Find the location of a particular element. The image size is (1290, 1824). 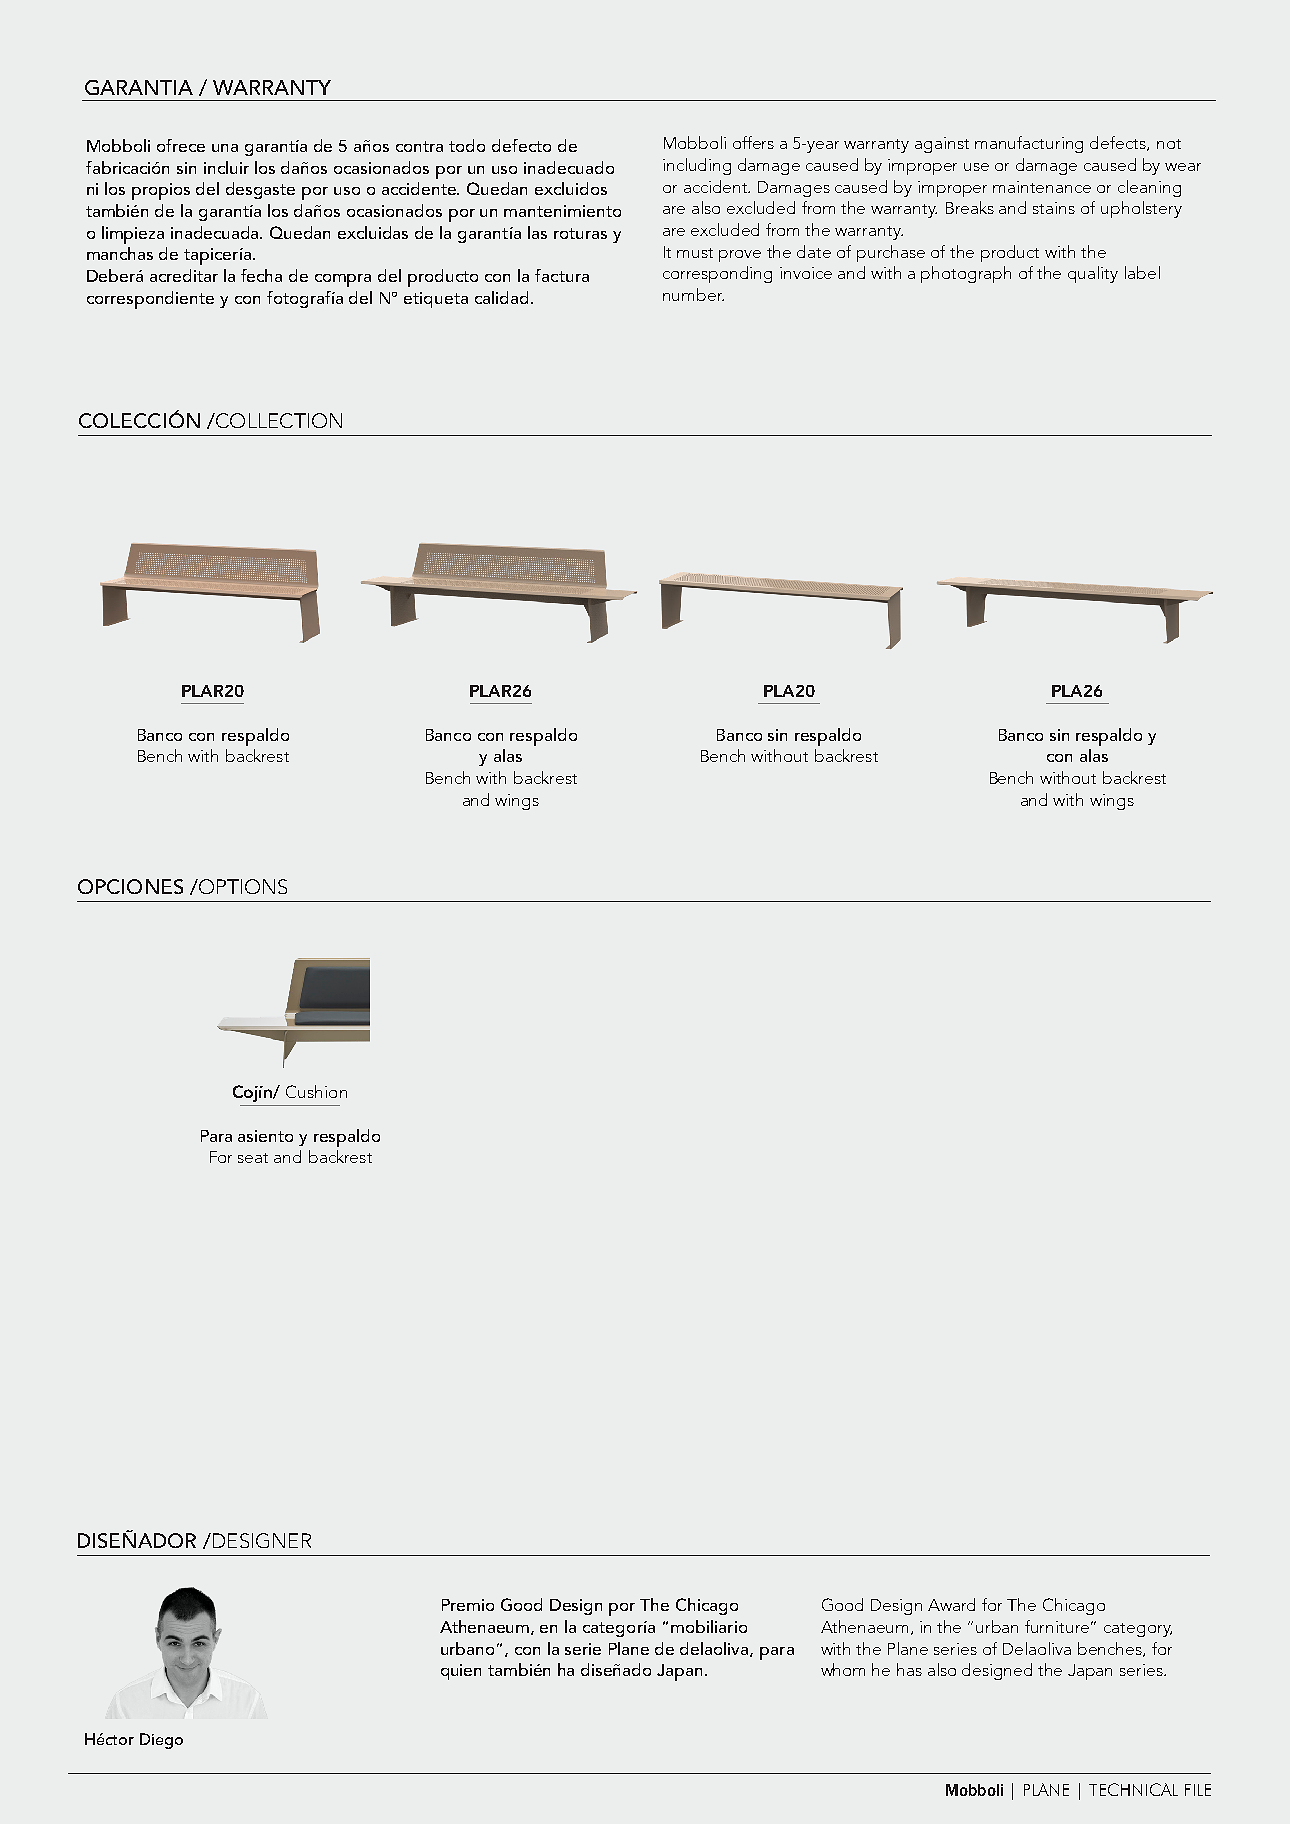

seat is located at coordinates (253, 1158).
